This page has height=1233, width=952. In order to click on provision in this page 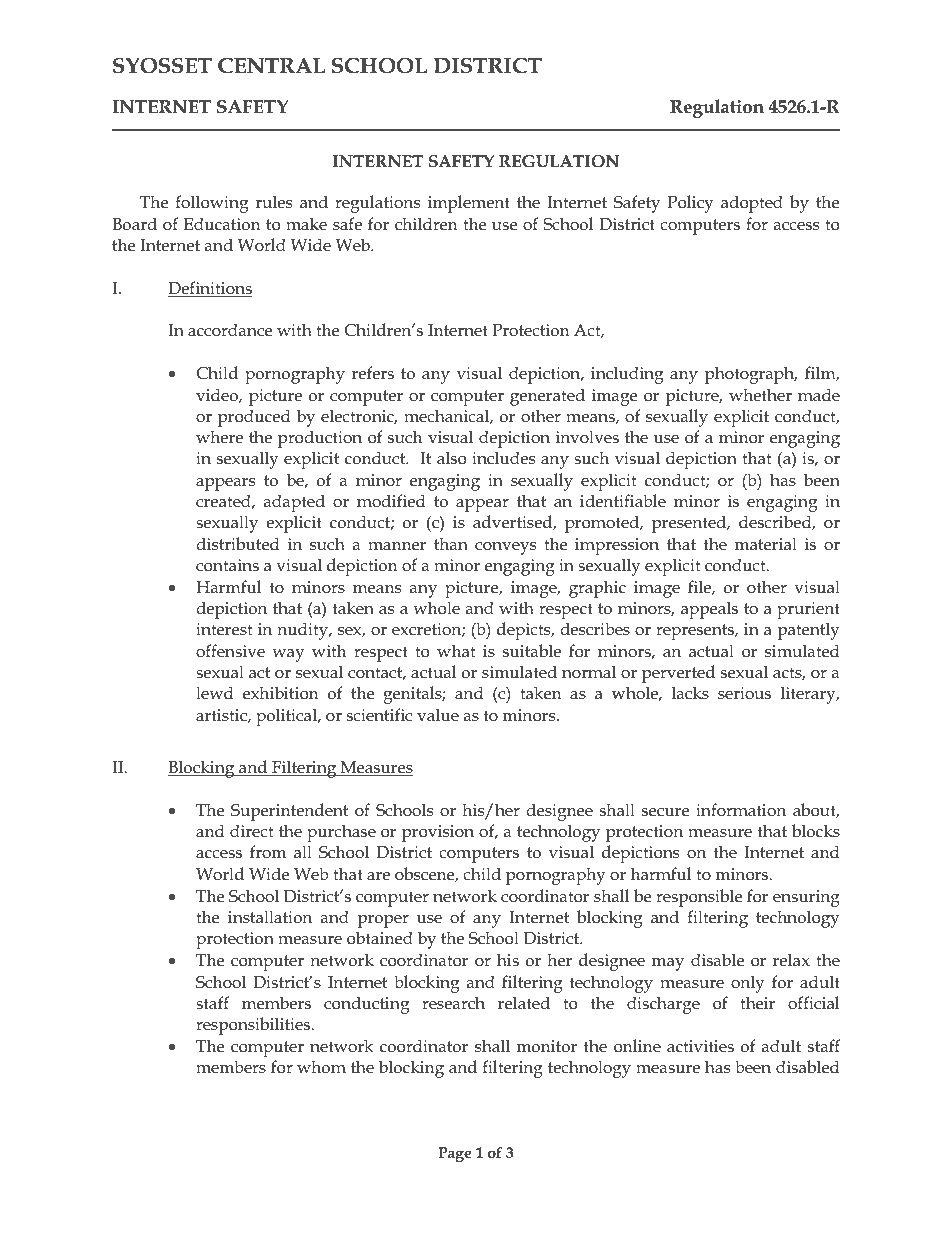, I will do `click(438, 833)`.
